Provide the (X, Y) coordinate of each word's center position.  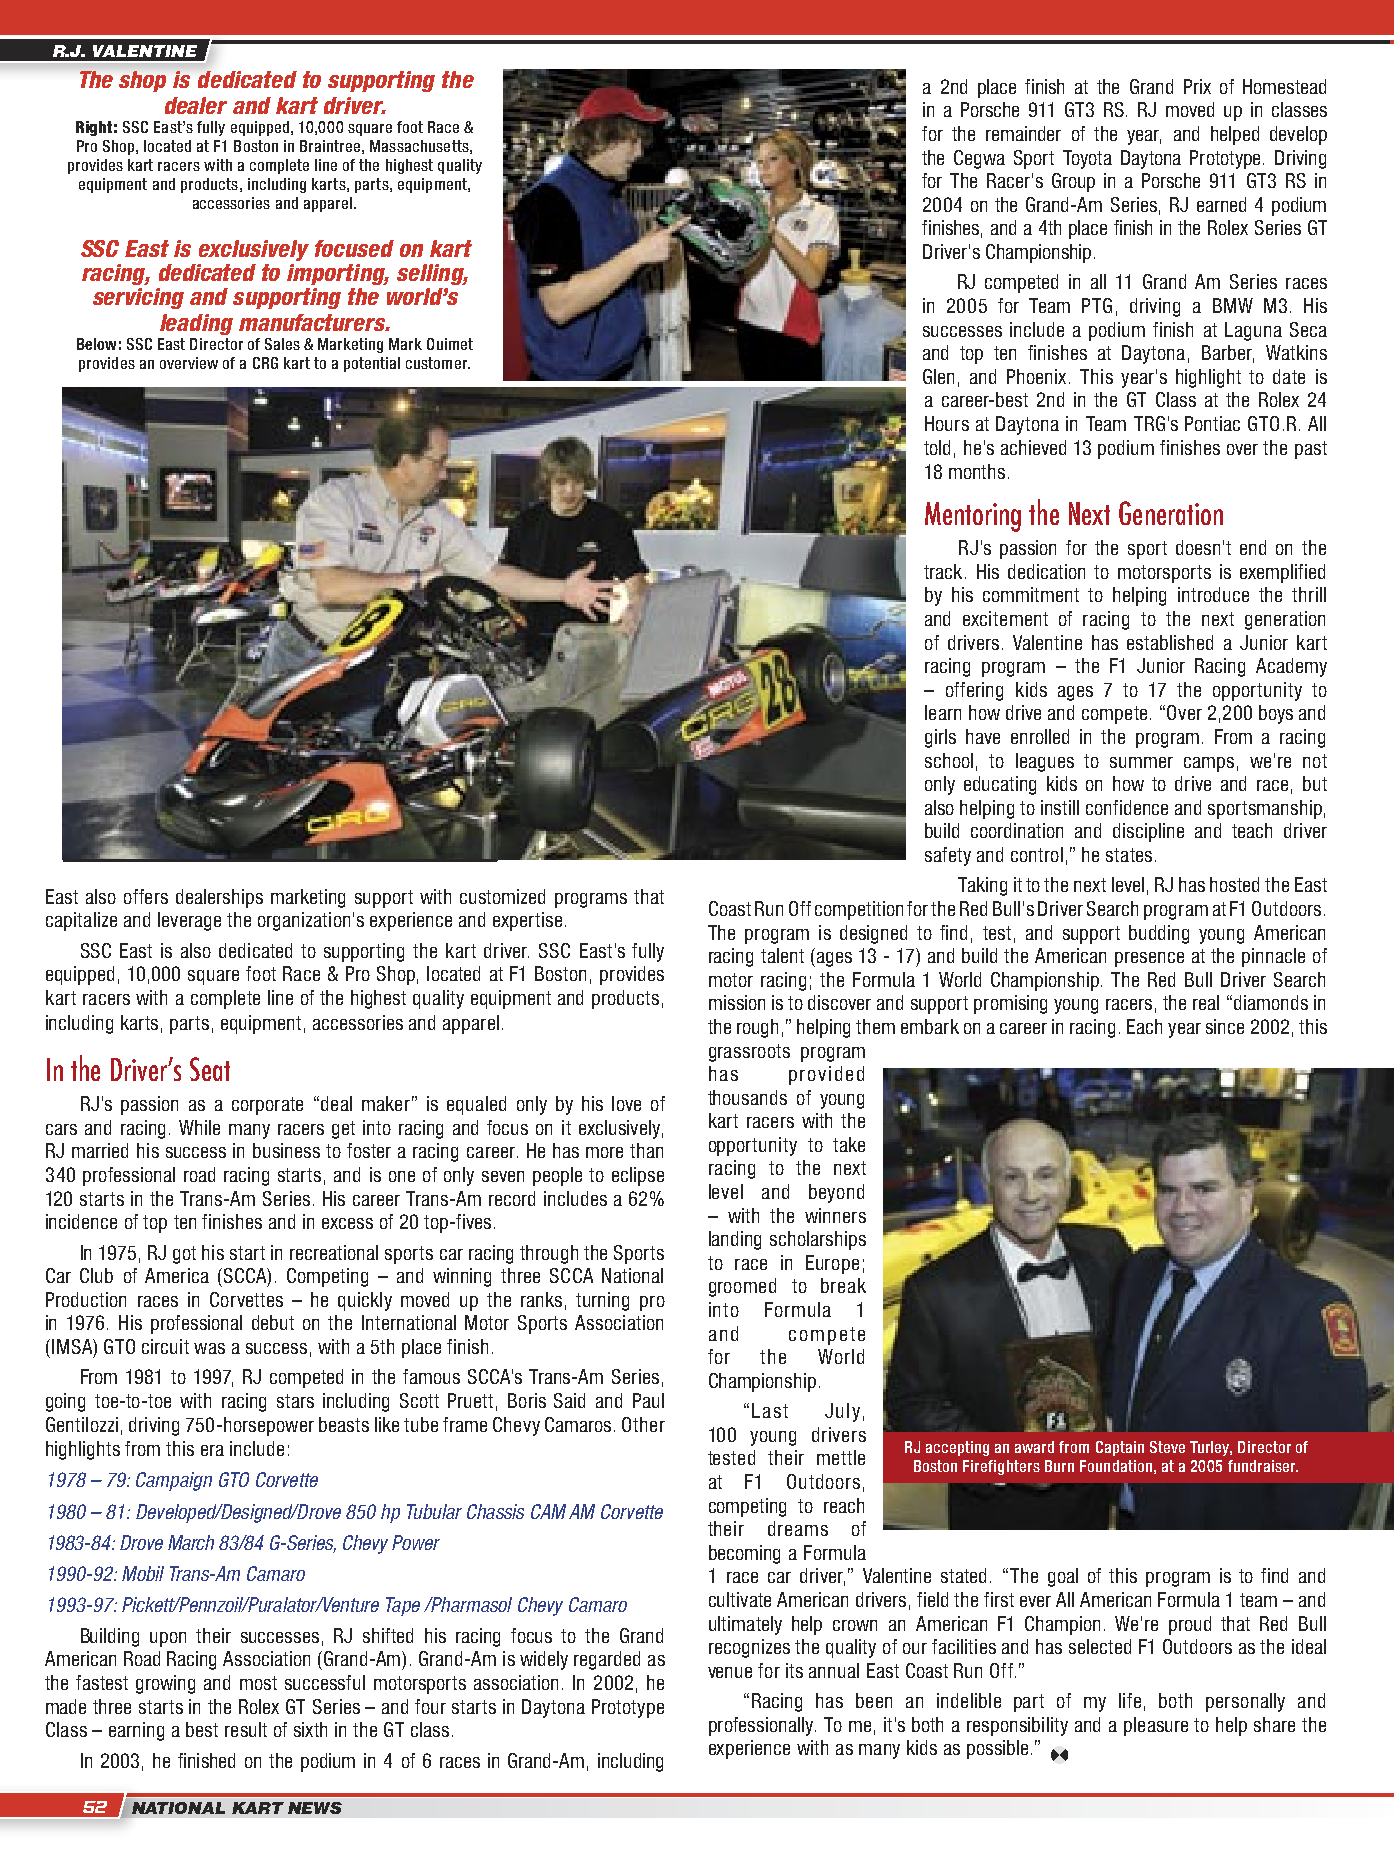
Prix (1197, 86)
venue (730, 1672)
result (246, 1729)
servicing (138, 298)
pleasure (1156, 1726)
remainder (1023, 133)
